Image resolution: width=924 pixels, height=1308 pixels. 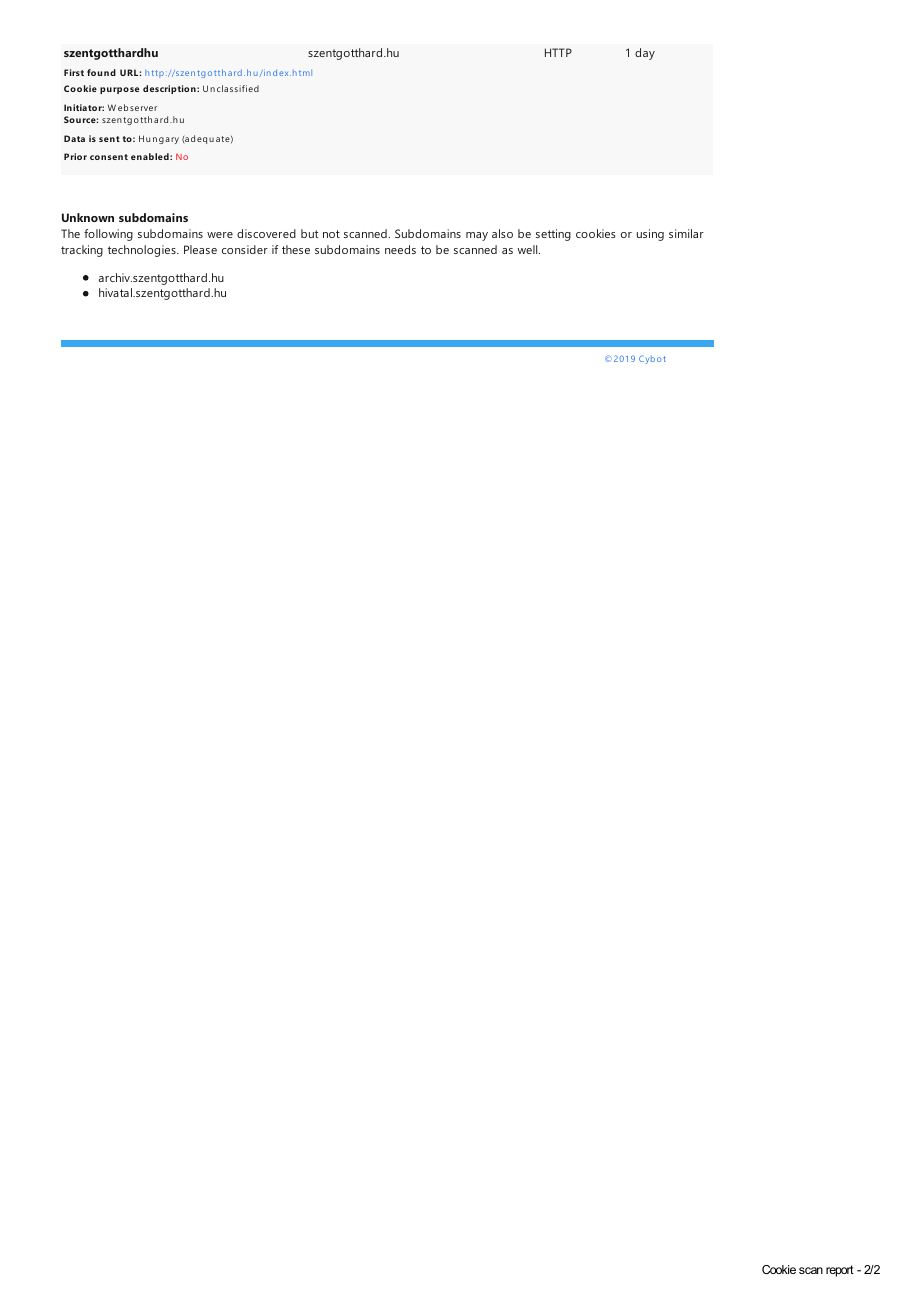 I want to click on well, so click(x=529, y=249).
